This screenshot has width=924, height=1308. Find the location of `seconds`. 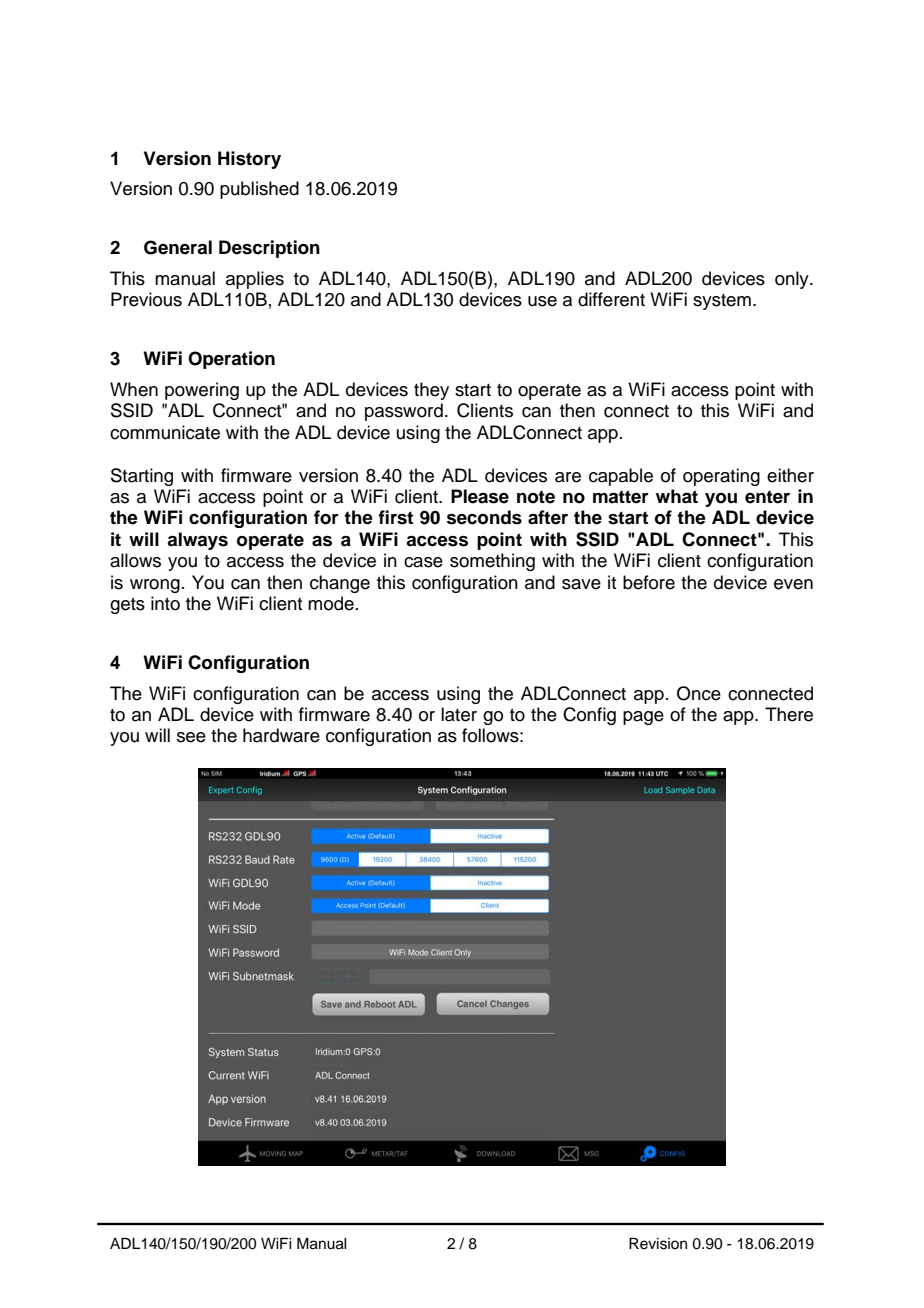

seconds is located at coordinates (484, 517).
